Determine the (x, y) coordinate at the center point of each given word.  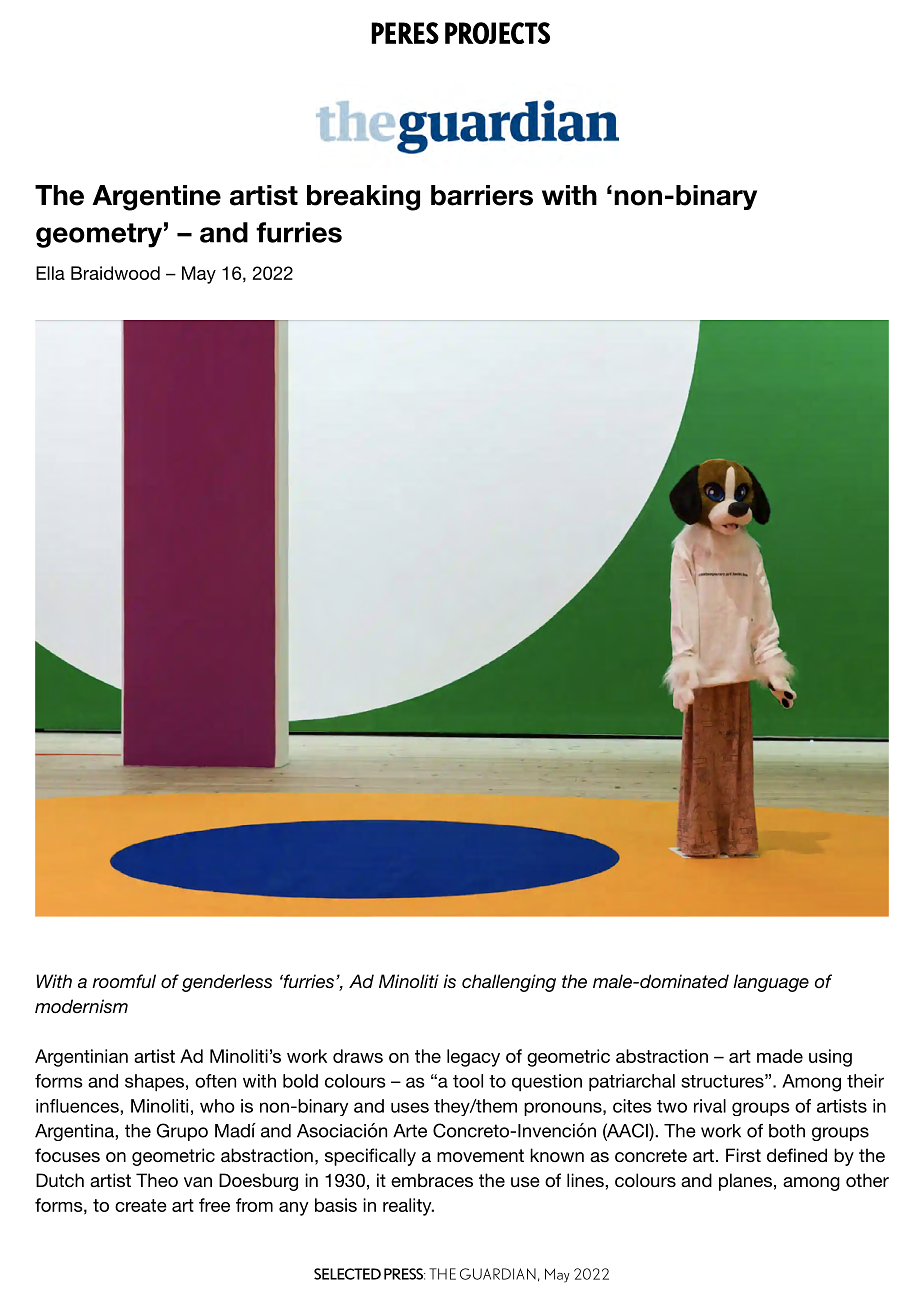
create (141, 1205)
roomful (124, 981)
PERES (405, 33)
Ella (50, 273)
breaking (363, 198)
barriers (482, 195)
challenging (509, 983)
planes (745, 1182)
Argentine (156, 198)
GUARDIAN (498, 1274)
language (771, 983)
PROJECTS (497, 33)
